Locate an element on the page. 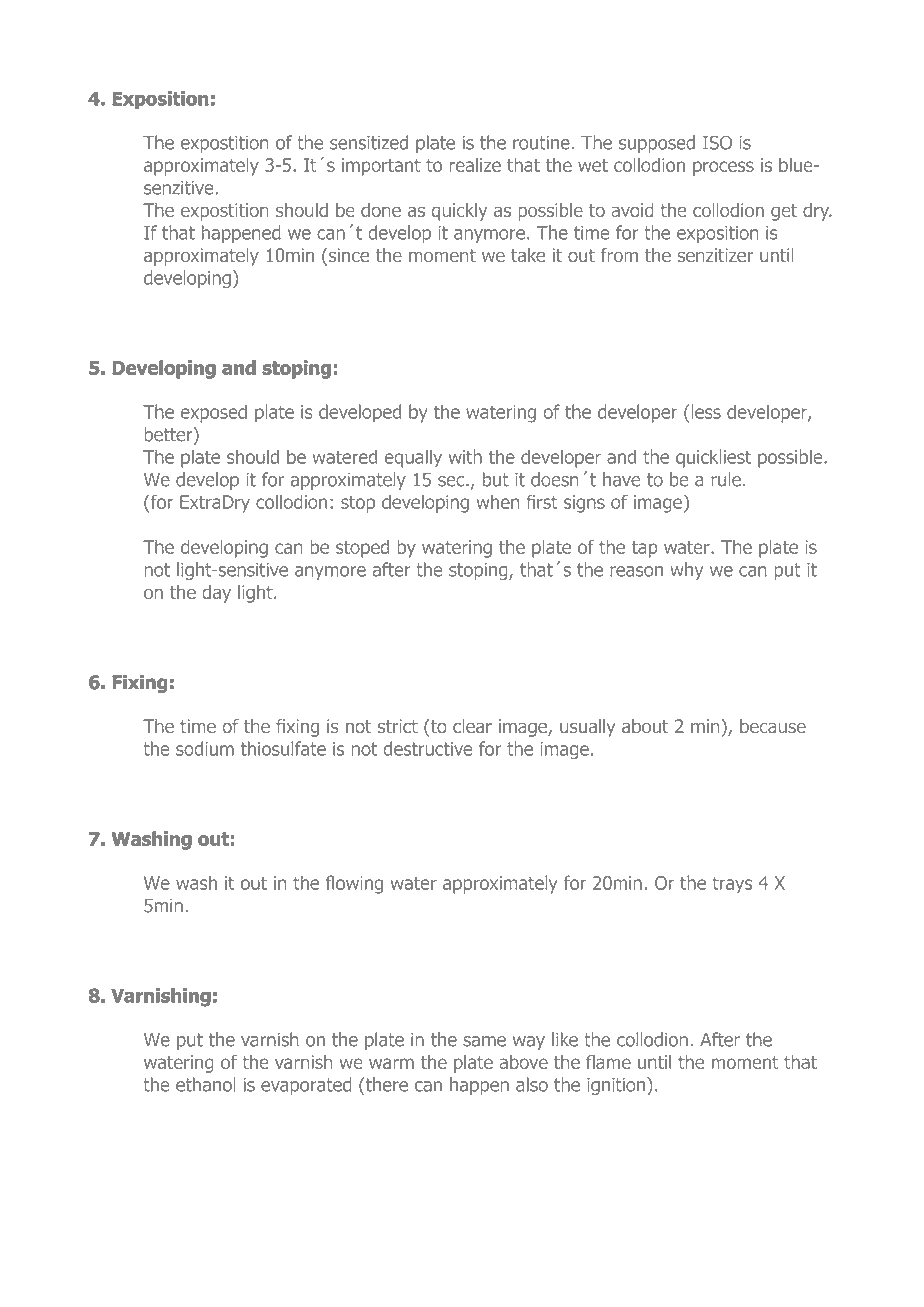 This document has width=924, height=1307. because is located at coordinates (773, 726).
